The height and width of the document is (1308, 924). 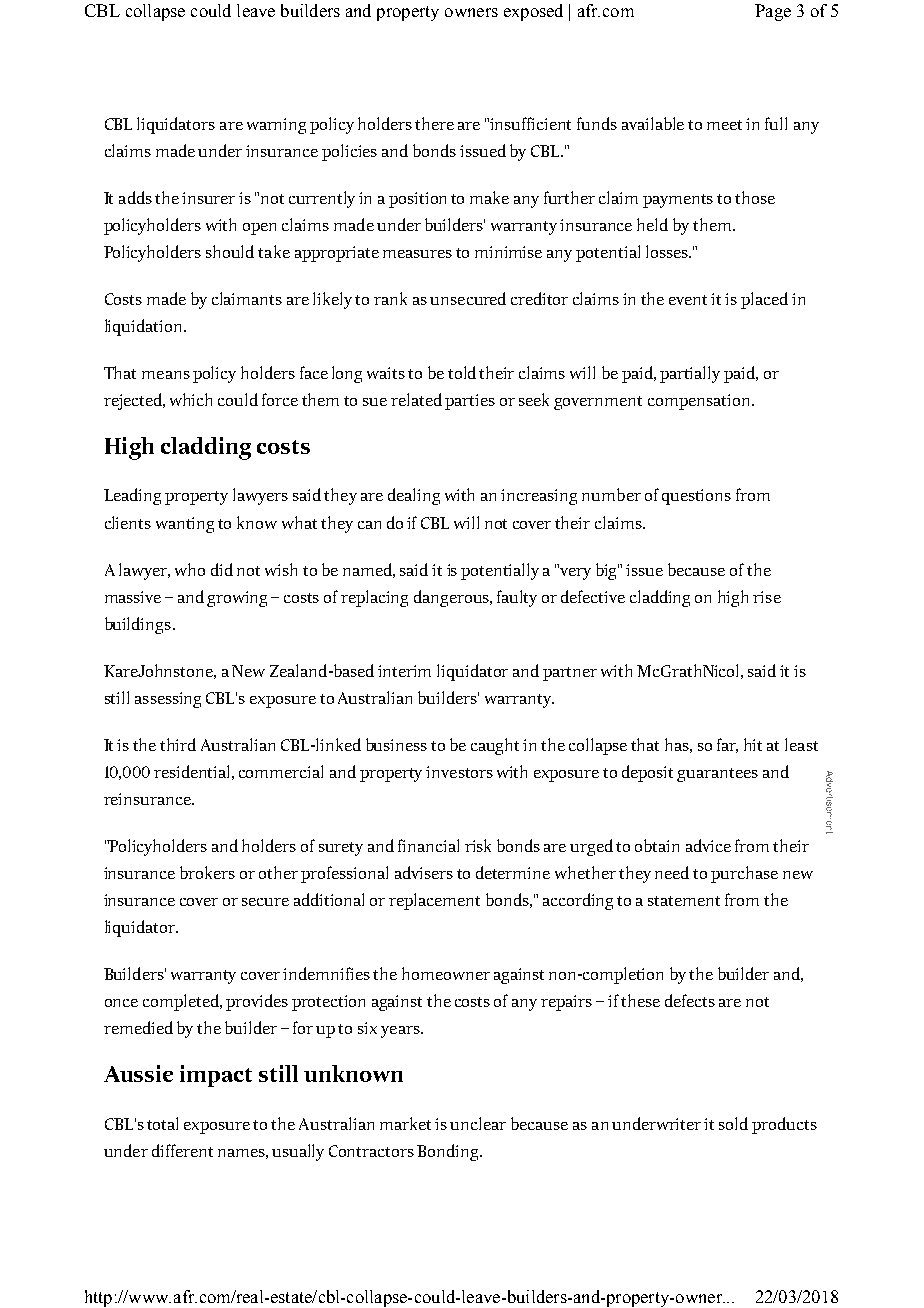 I want to click on exposed, so click(x=533, y=12).
